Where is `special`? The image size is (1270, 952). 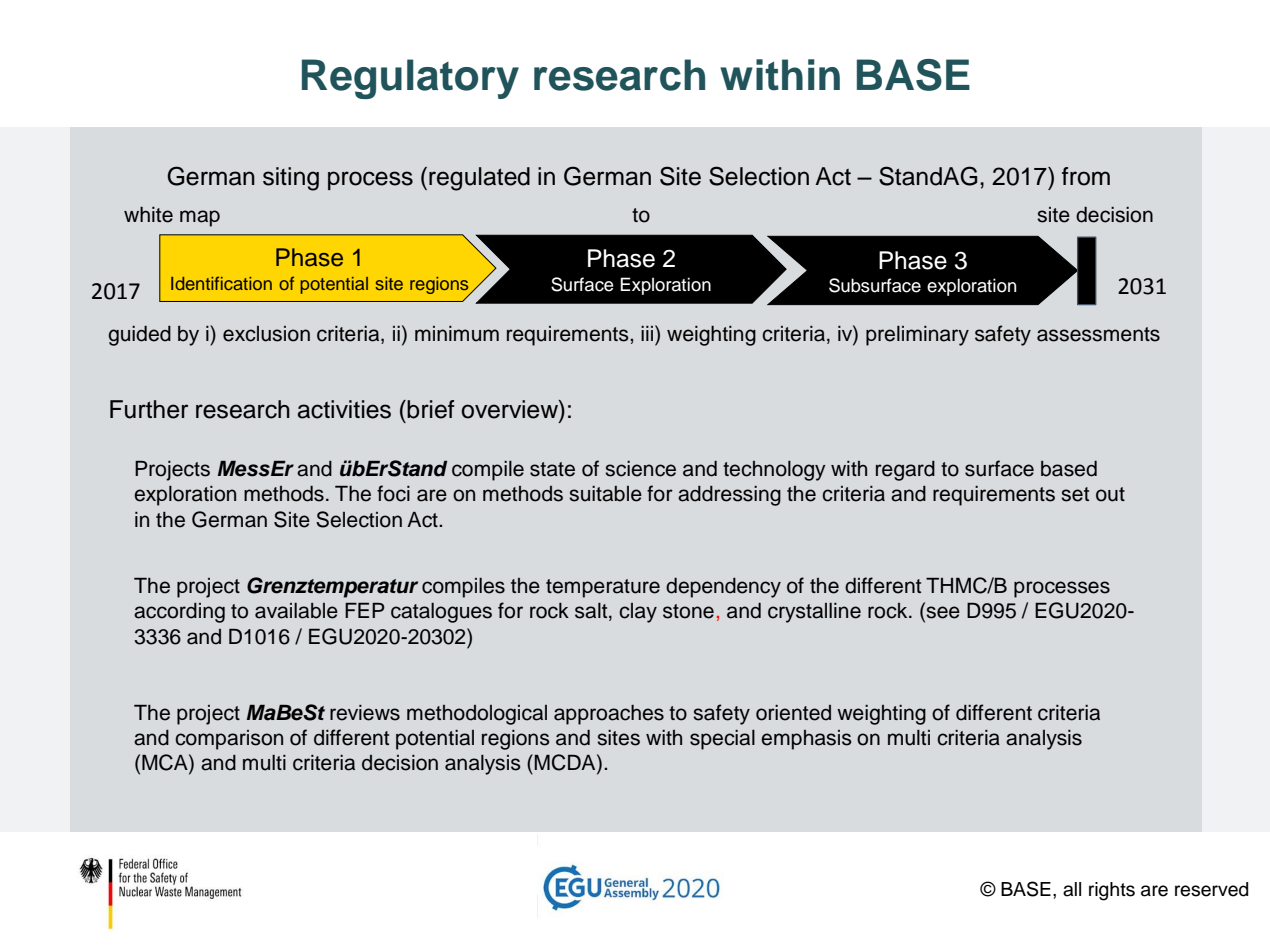 special is located at coordinates (722, 740).
